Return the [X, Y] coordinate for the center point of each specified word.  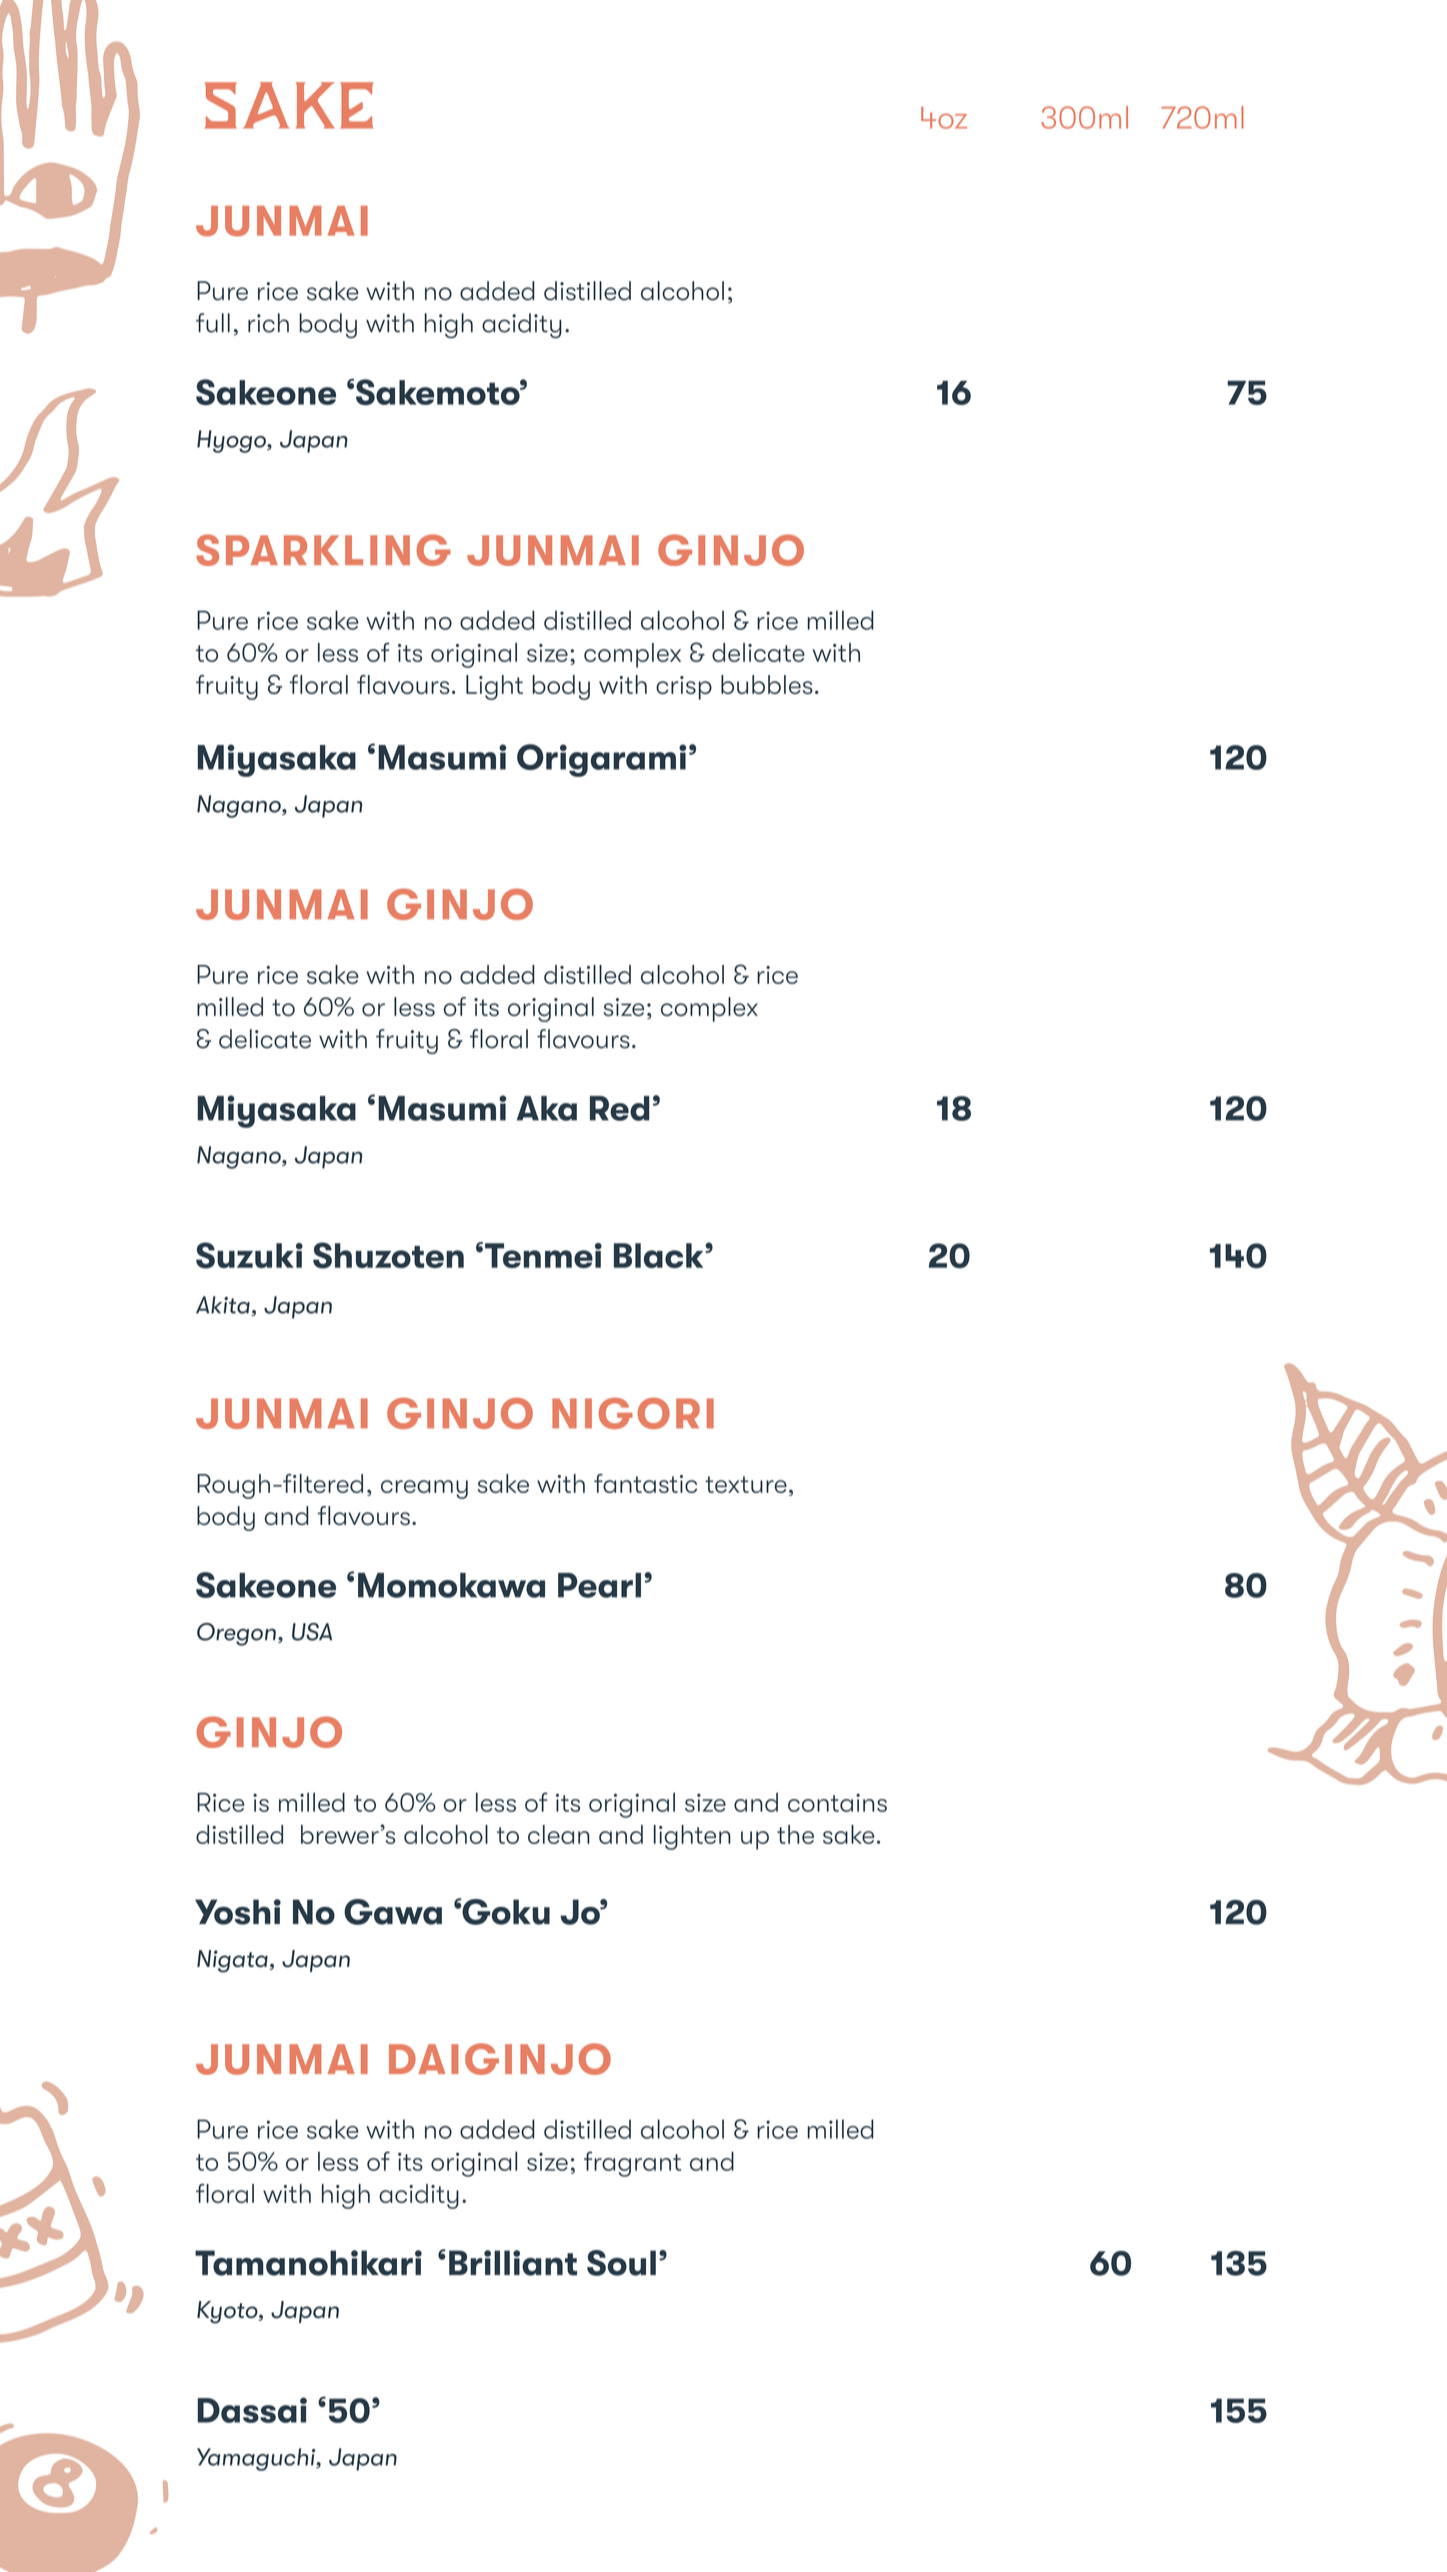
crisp [684, 688]
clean [559, 1834]
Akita [223, 1305]
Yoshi [238, 1912]
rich [268, 323]
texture [746, 1484]
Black [660, 1255]
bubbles [767, 684]
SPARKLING [323, 550]
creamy [424, 1489]
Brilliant [513, 2263]
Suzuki [249, 1255]
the [795, 1834]
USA [312, 1632]
